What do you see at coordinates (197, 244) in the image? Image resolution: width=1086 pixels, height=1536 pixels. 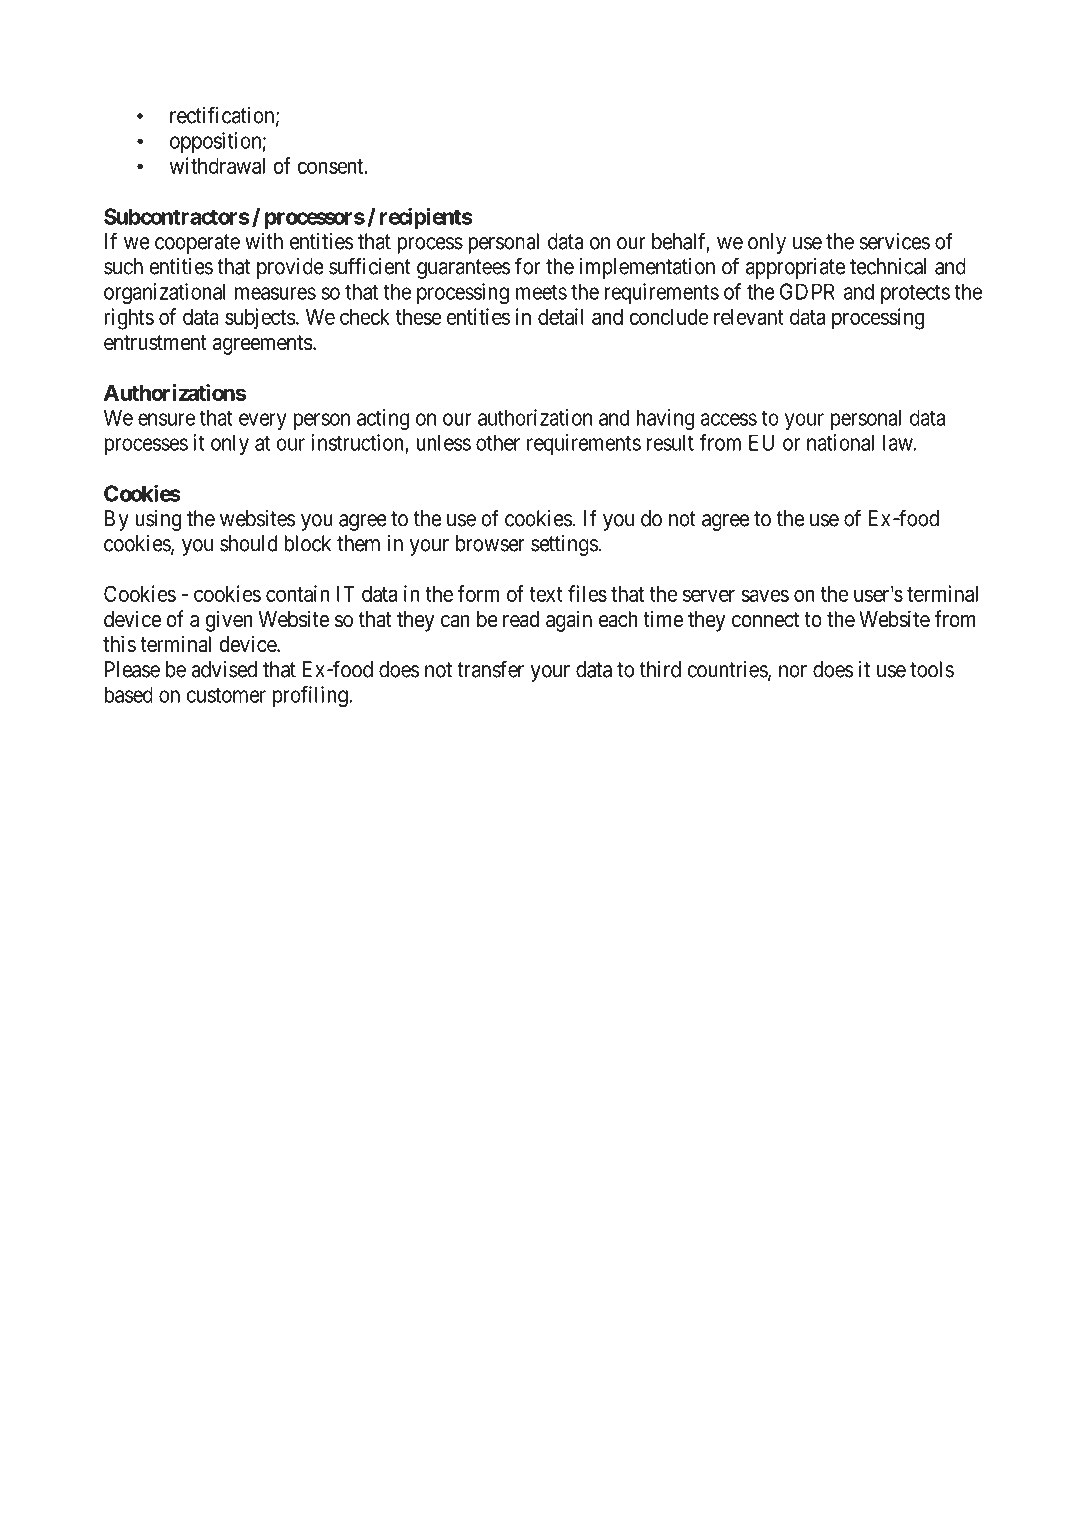 I see `cooperate` at bounding box center [197, 244].
